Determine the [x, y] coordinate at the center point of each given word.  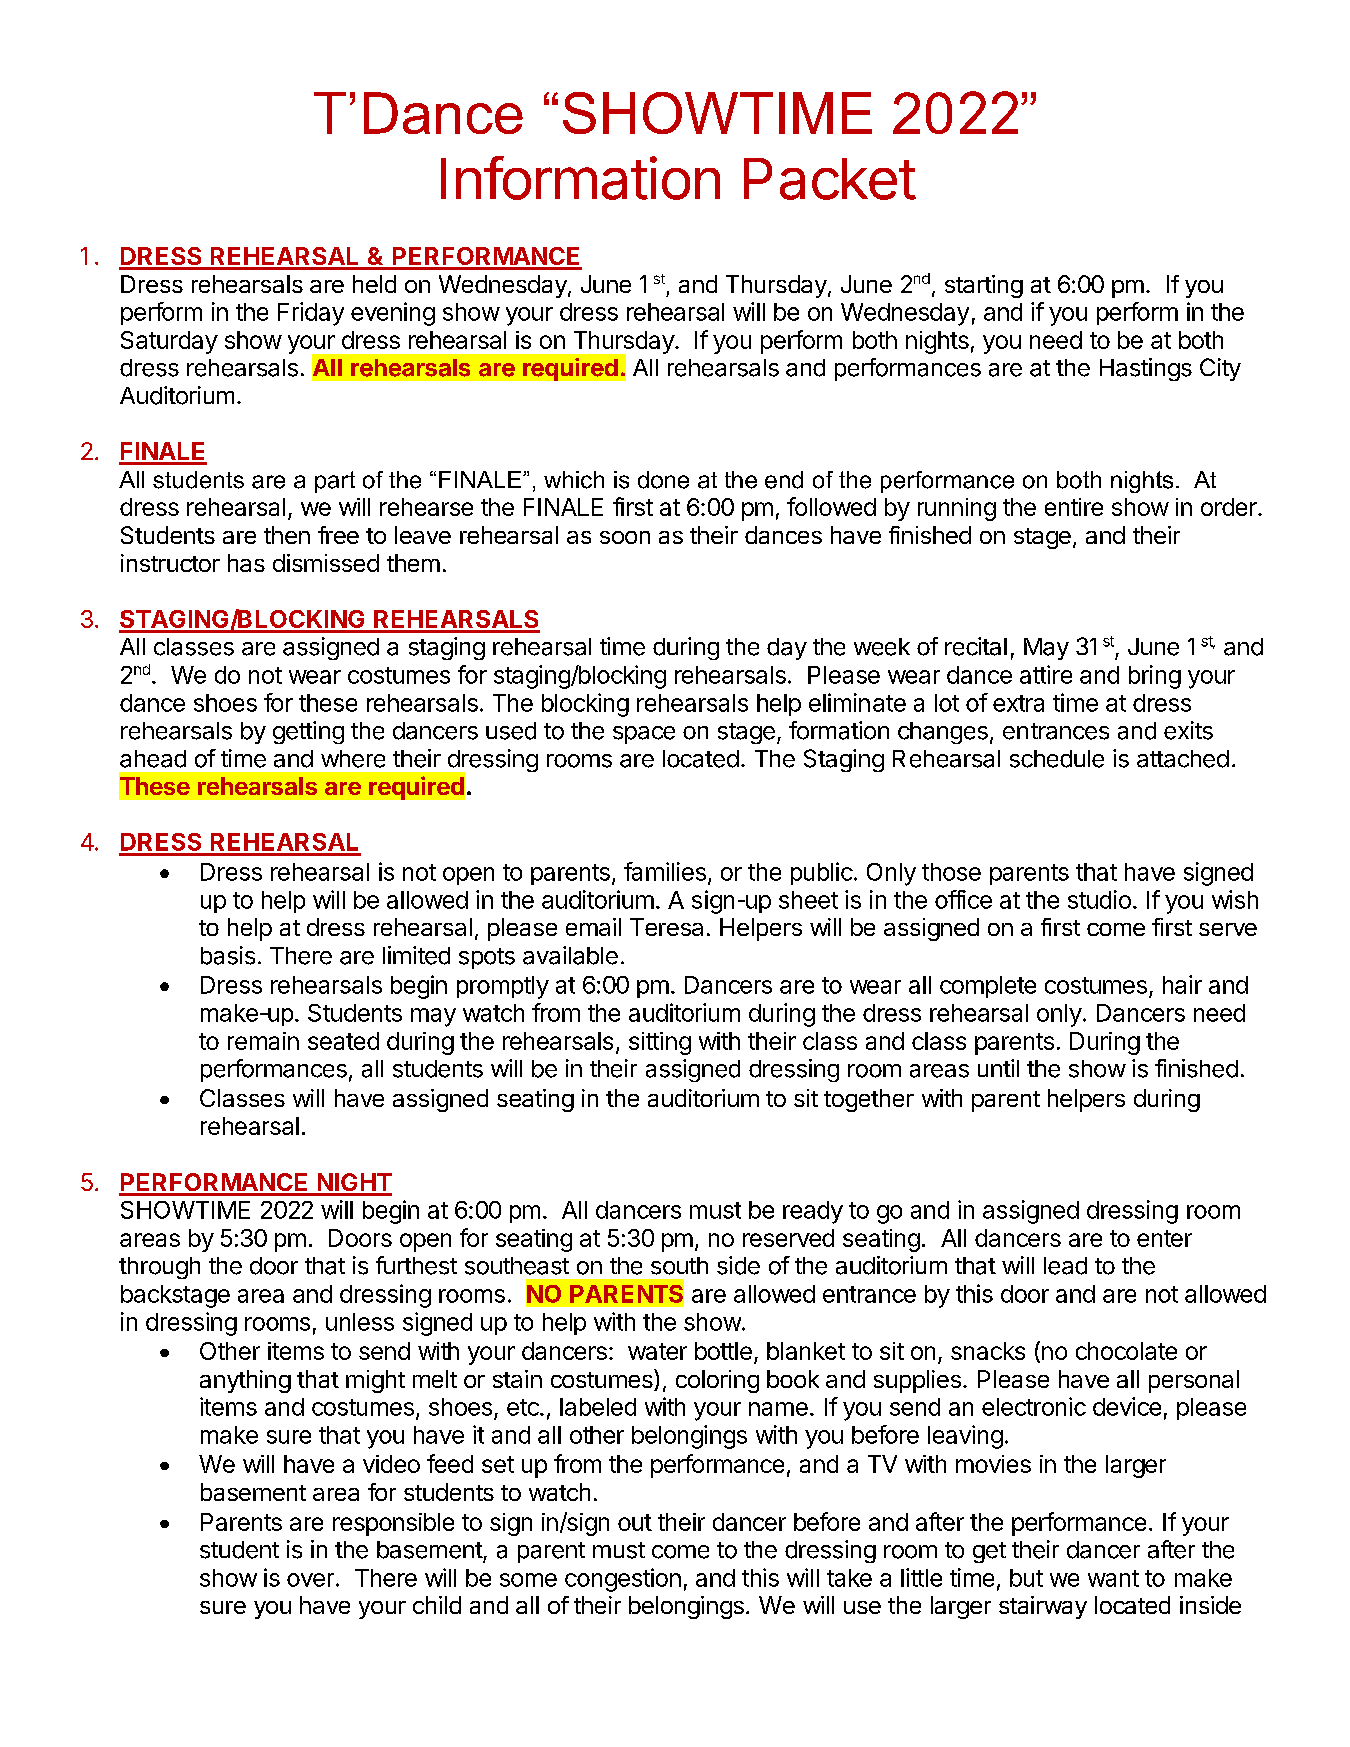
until [998, 1068]
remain [263, 1041]
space [644, 735]
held [374, 284]
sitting [660, 1043]
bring [1155, 677]
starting [984, 286]
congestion [623, 1580]
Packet [830, 179]
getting [308, 732]
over [310, 1580]
